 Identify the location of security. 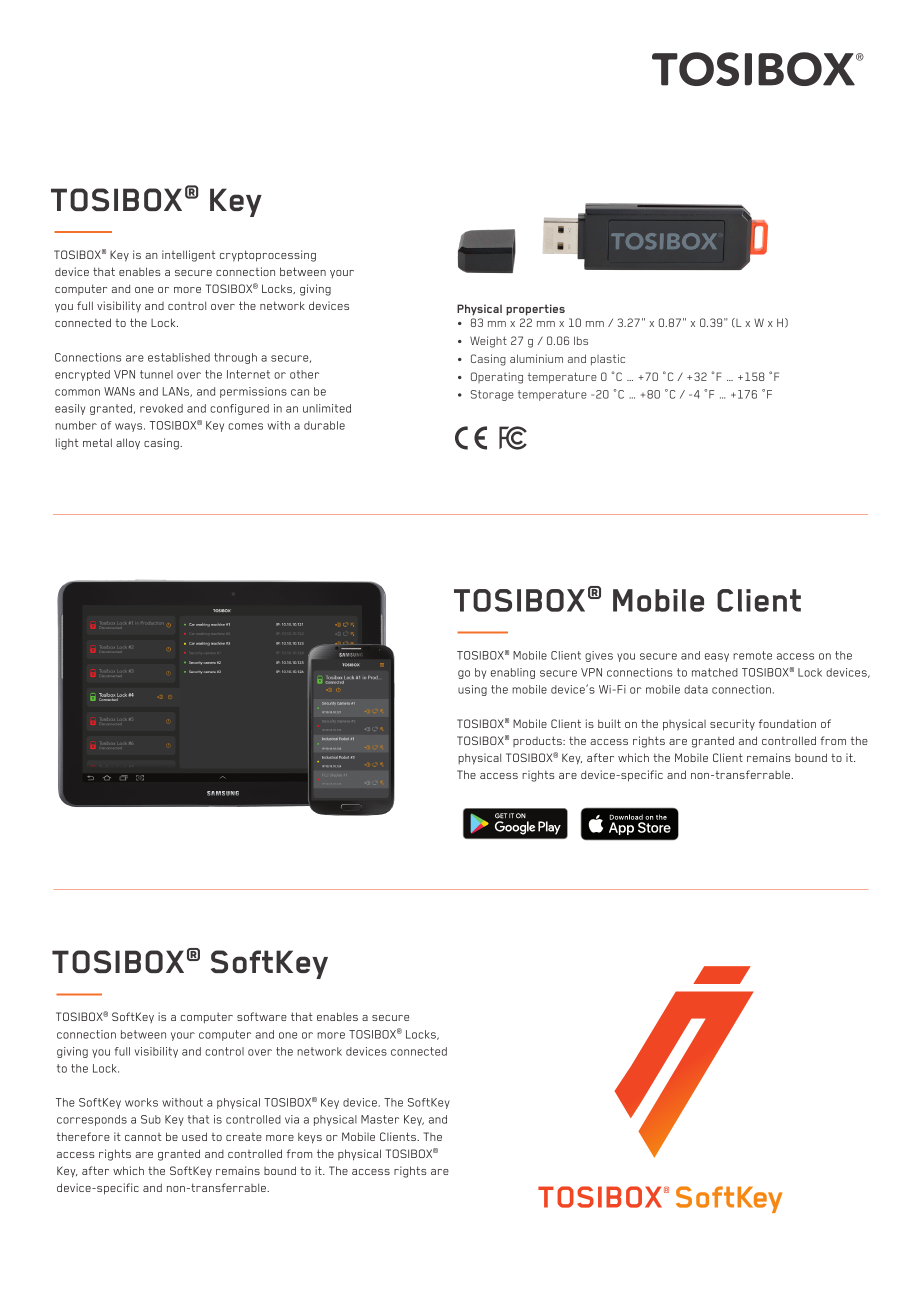
(732, 725).
